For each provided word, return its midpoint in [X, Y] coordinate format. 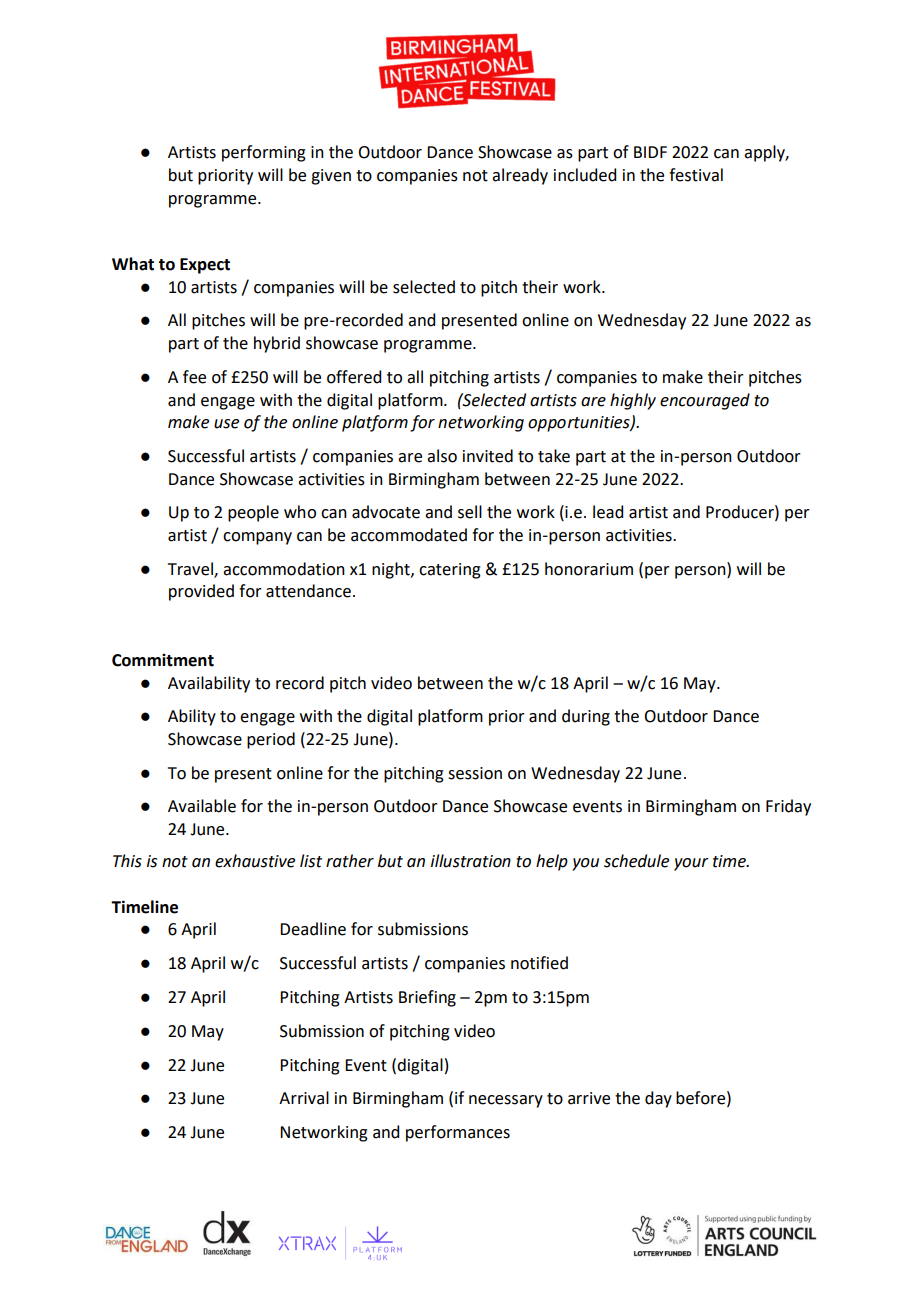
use [226, 424]
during [586, 717]
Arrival [304, 1098]
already [520, 176]
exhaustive [255, 861]
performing [264, 153]
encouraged [705, 401]
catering [450, 571]
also [442, 456]
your [691, 864]
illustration [471, 861]
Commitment [163, 660]
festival [696, 175]
